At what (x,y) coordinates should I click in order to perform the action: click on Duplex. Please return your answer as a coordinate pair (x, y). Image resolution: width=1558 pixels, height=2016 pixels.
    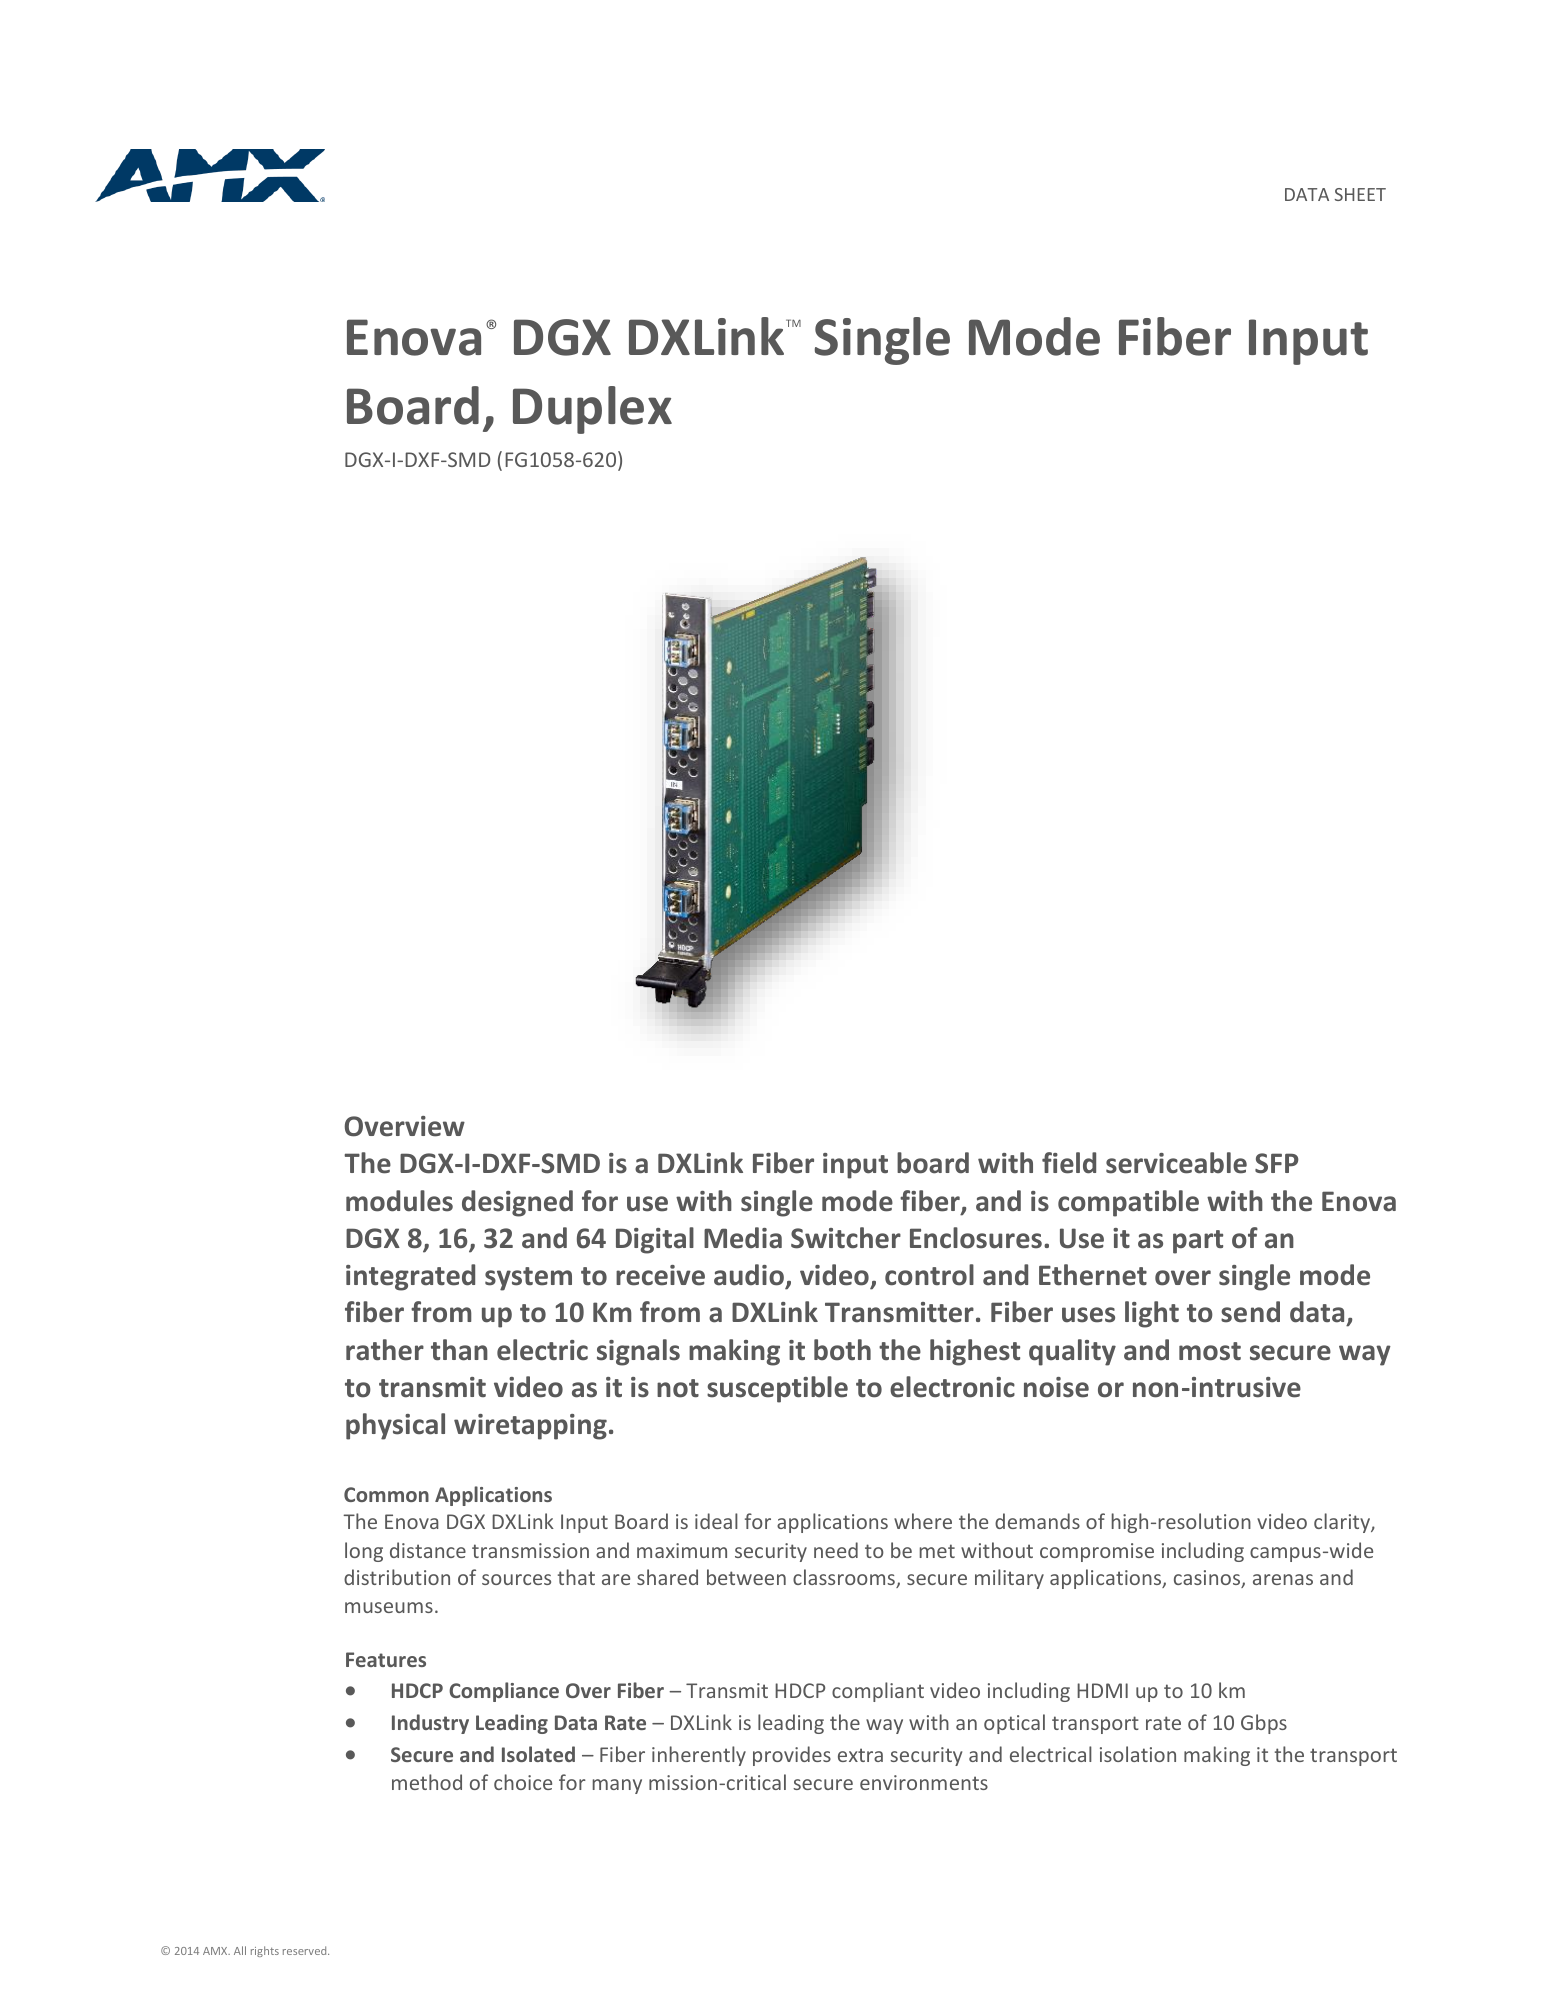
    Looking at the image, I should click on (592, 410).
